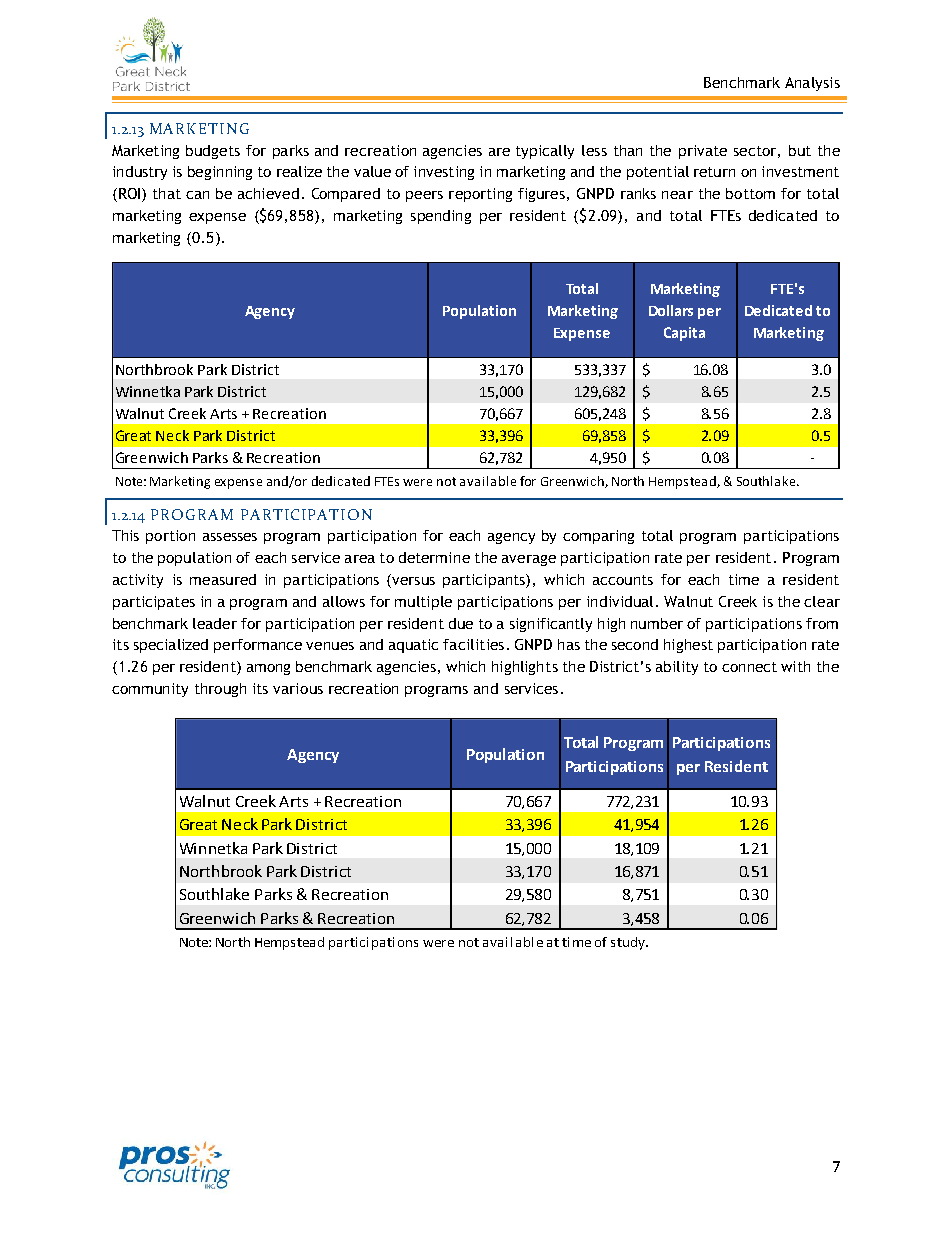 This page has height=1233, width=952. I want to click on budgets, so click(213, 152).
